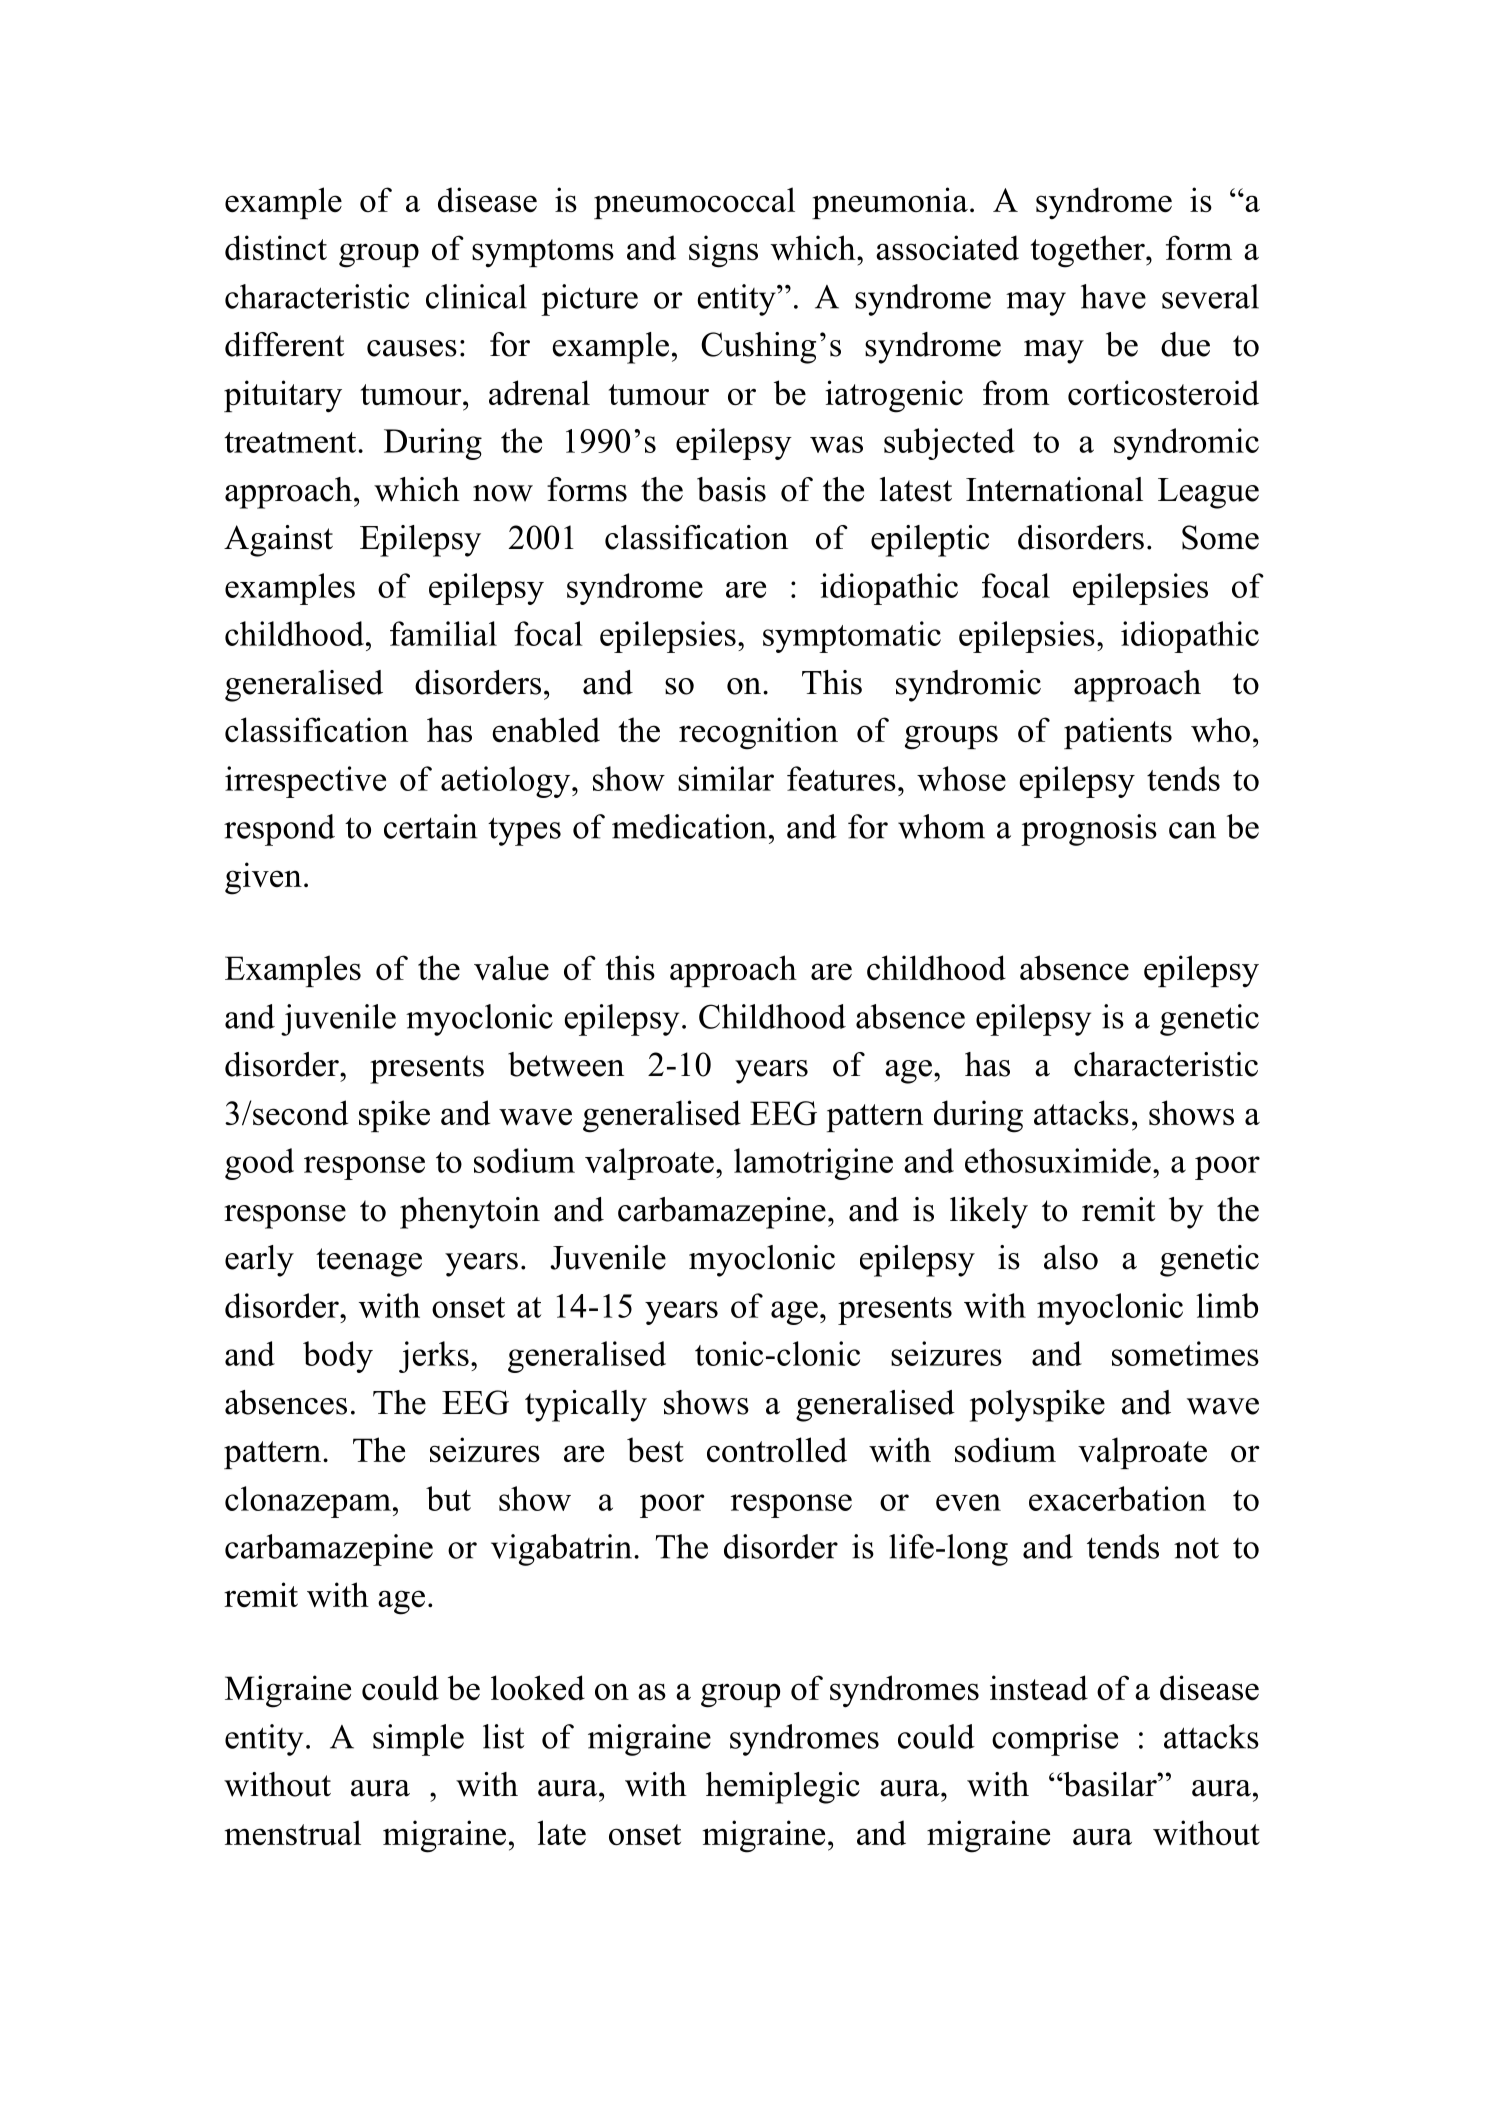 The image size is (1485, 2101). What do you see at coordinates (723, 251) in the document?
I see `signs` at bounding box center [723, 251].
